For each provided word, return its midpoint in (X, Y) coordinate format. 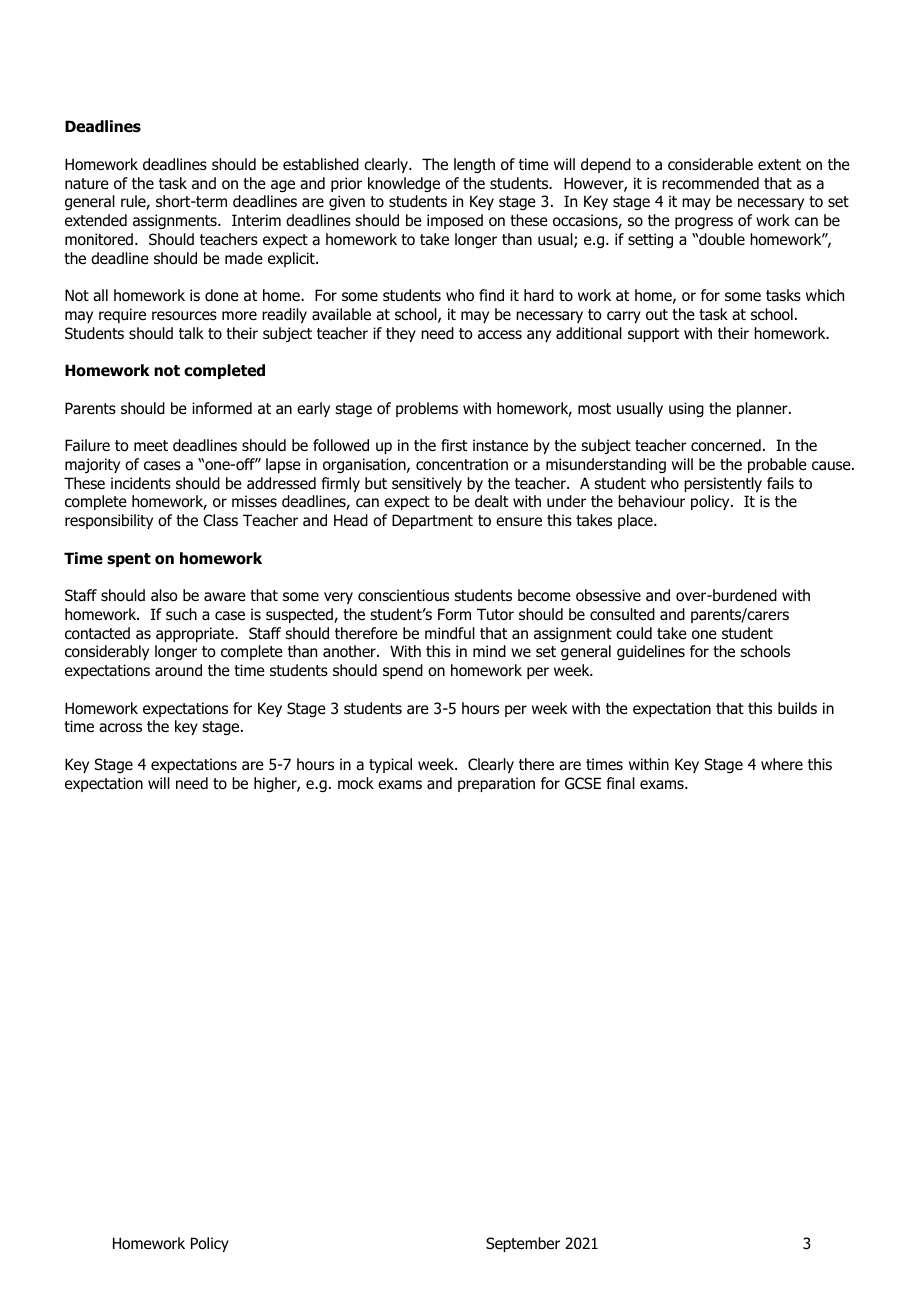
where (782, 764)
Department (432, 521)
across (120, 728)
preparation (496, 784)
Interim (256, 220)
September (523, 1244)
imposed (455, 221)
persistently (723, 484)
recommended (710, 183)
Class (220, 520)
